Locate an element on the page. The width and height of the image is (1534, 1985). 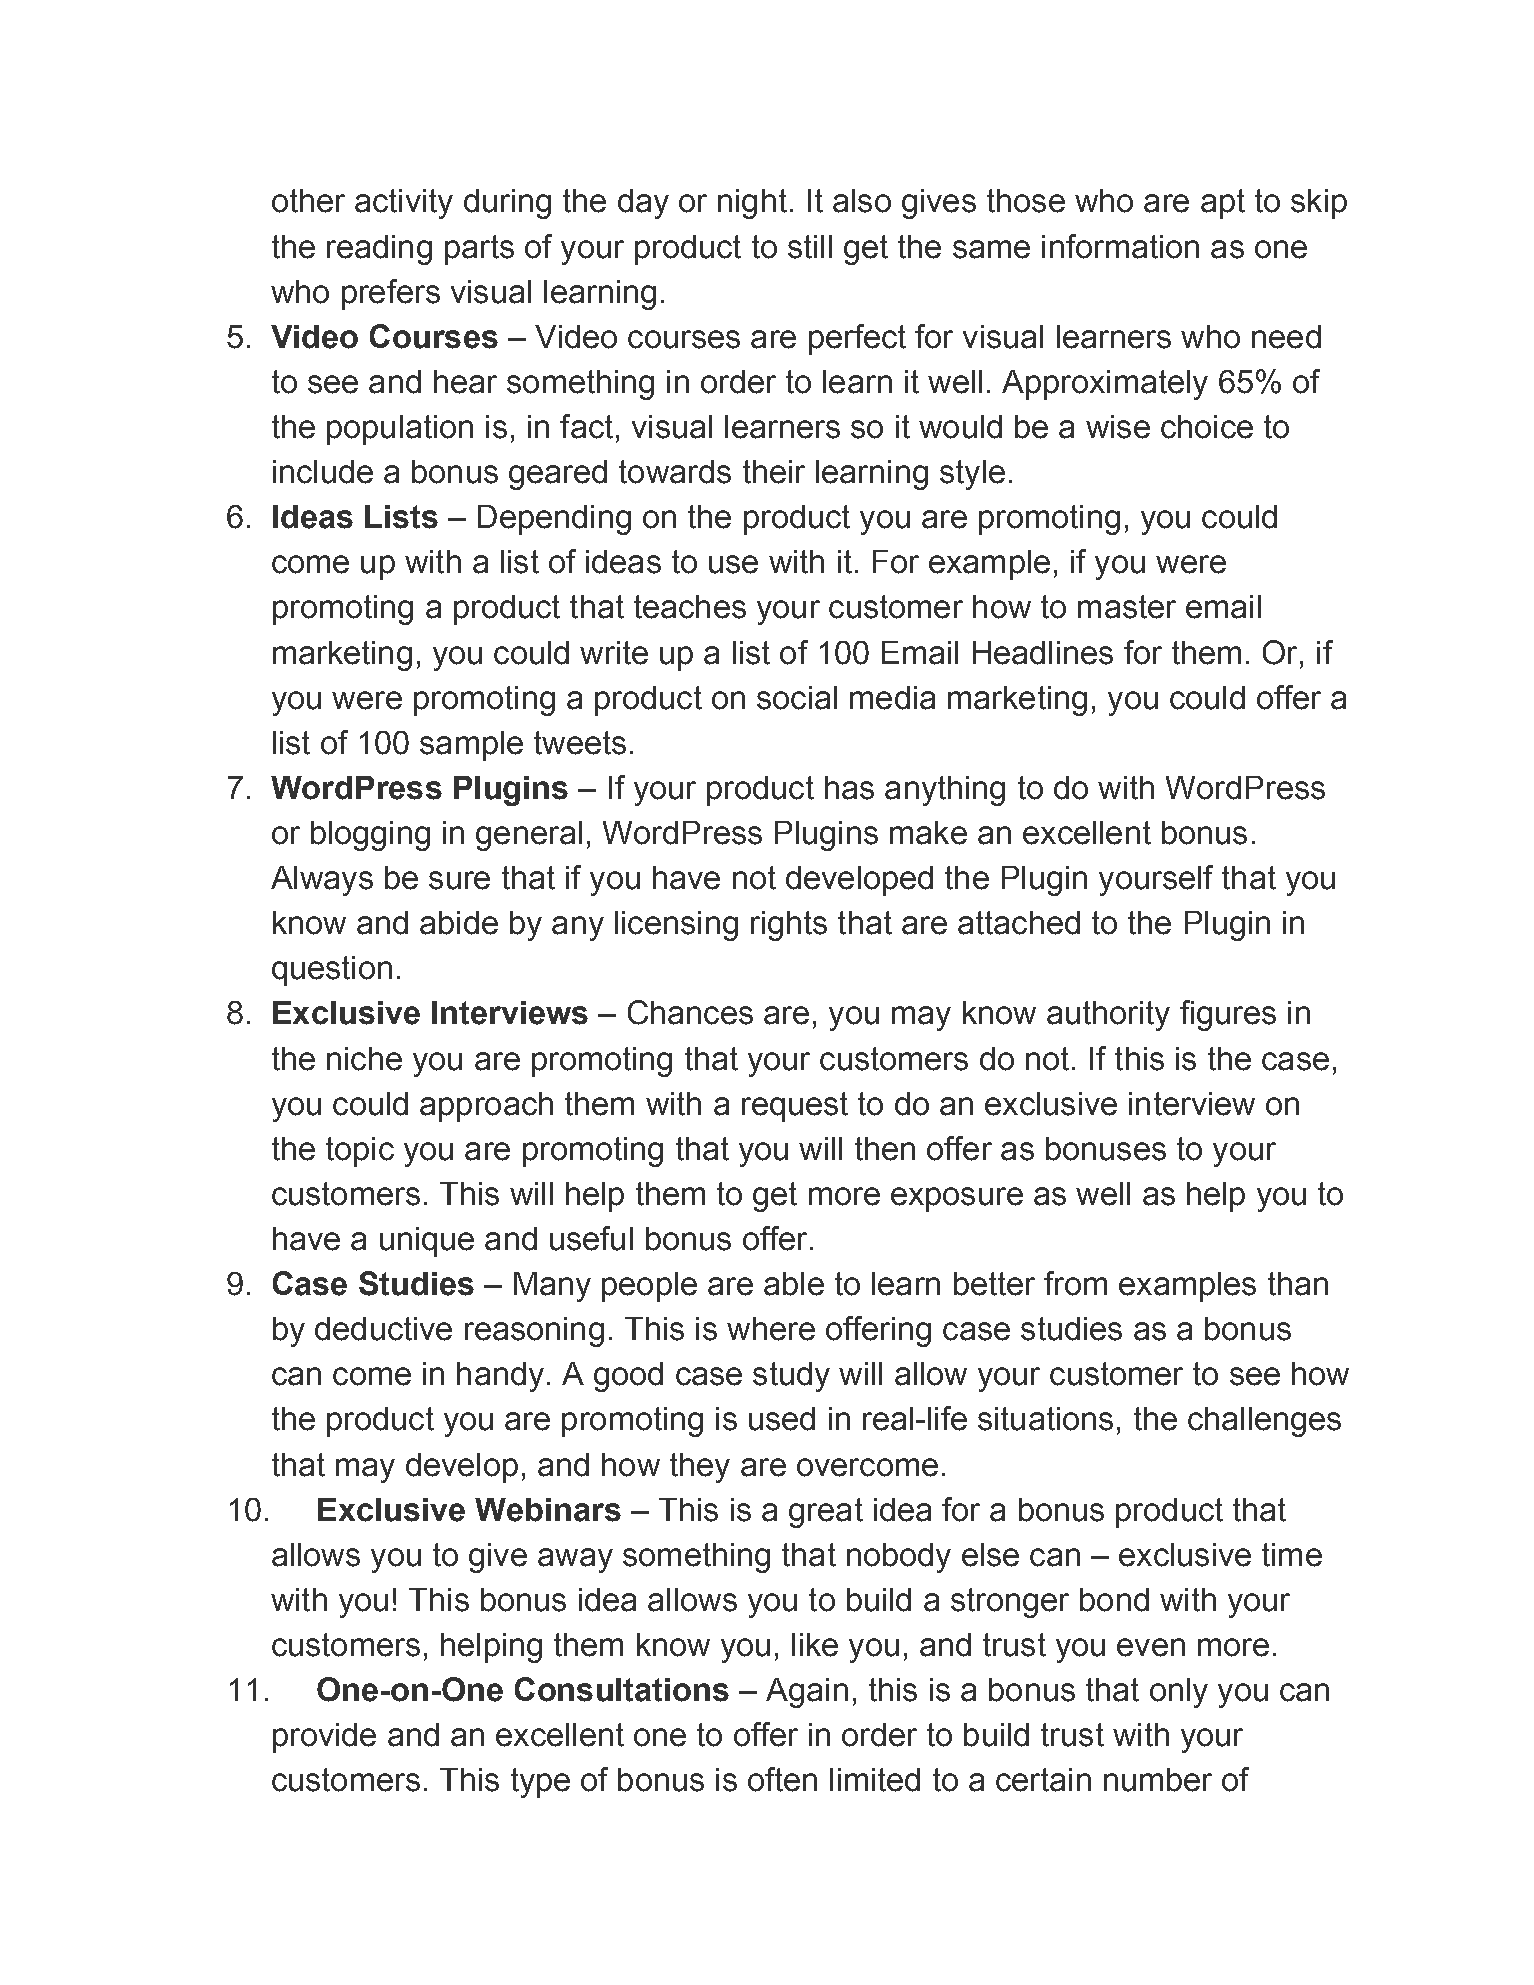
parts is located at coordinates (479, 250).
